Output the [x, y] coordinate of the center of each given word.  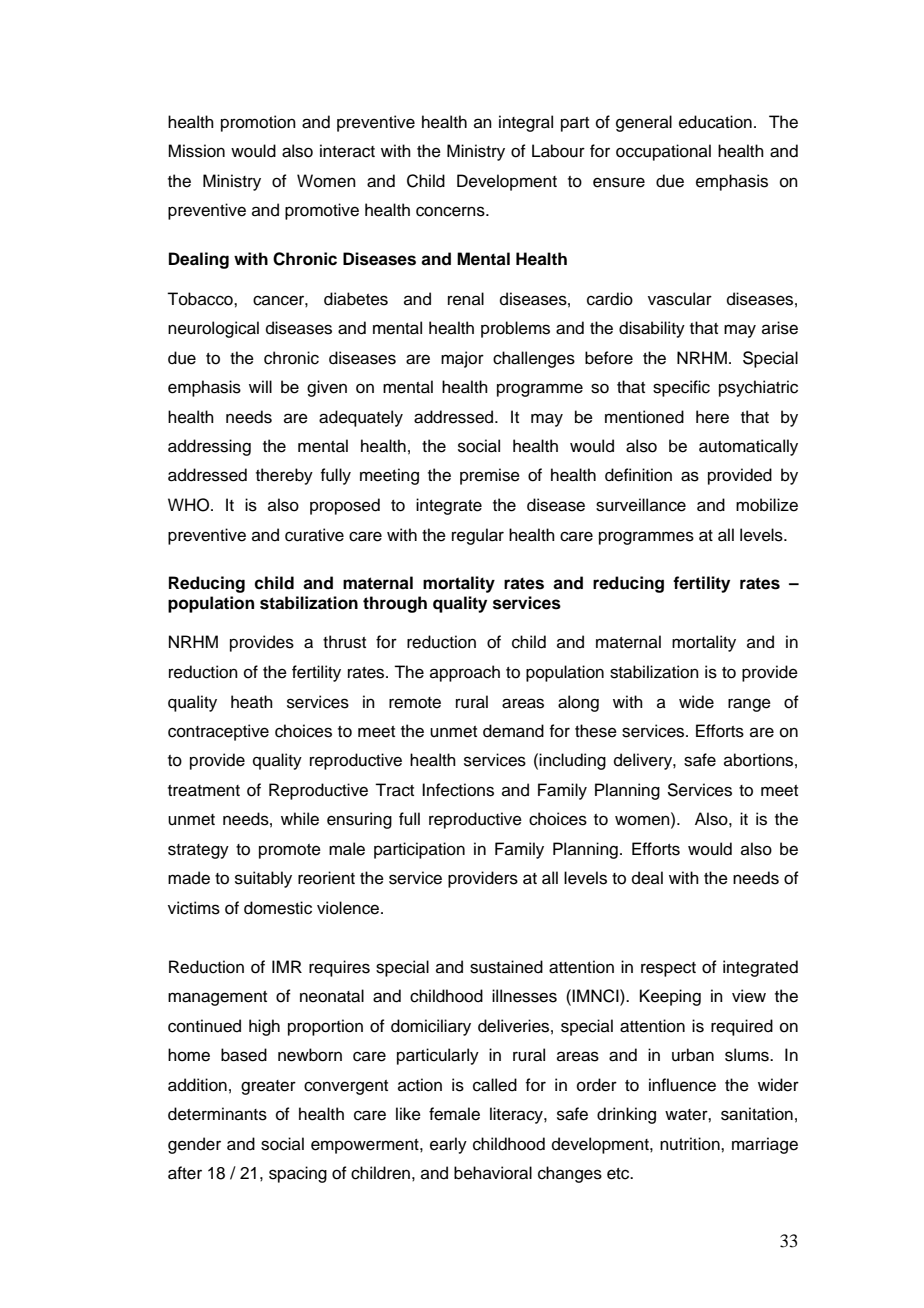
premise [490, 476]
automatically [748, 447]
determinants [217, 1114]
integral [526, 123]
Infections [458, 790]
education [715, 122]
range [749, 705]
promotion [258, 123]
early [448, 1145]
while [300, 819]
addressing [209, 447]
